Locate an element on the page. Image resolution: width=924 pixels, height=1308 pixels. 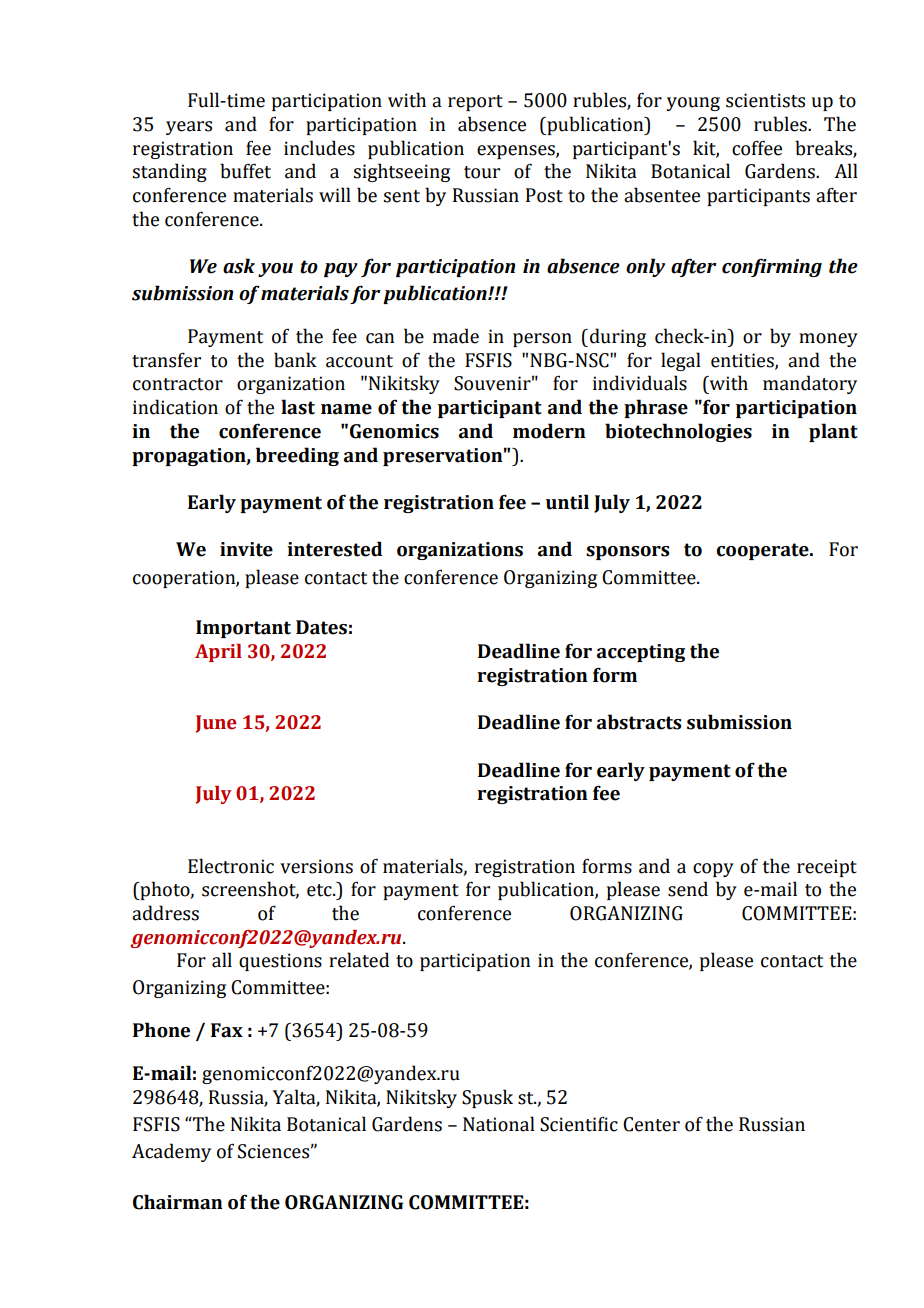
Electronic is located at coordinates (231, 866).
